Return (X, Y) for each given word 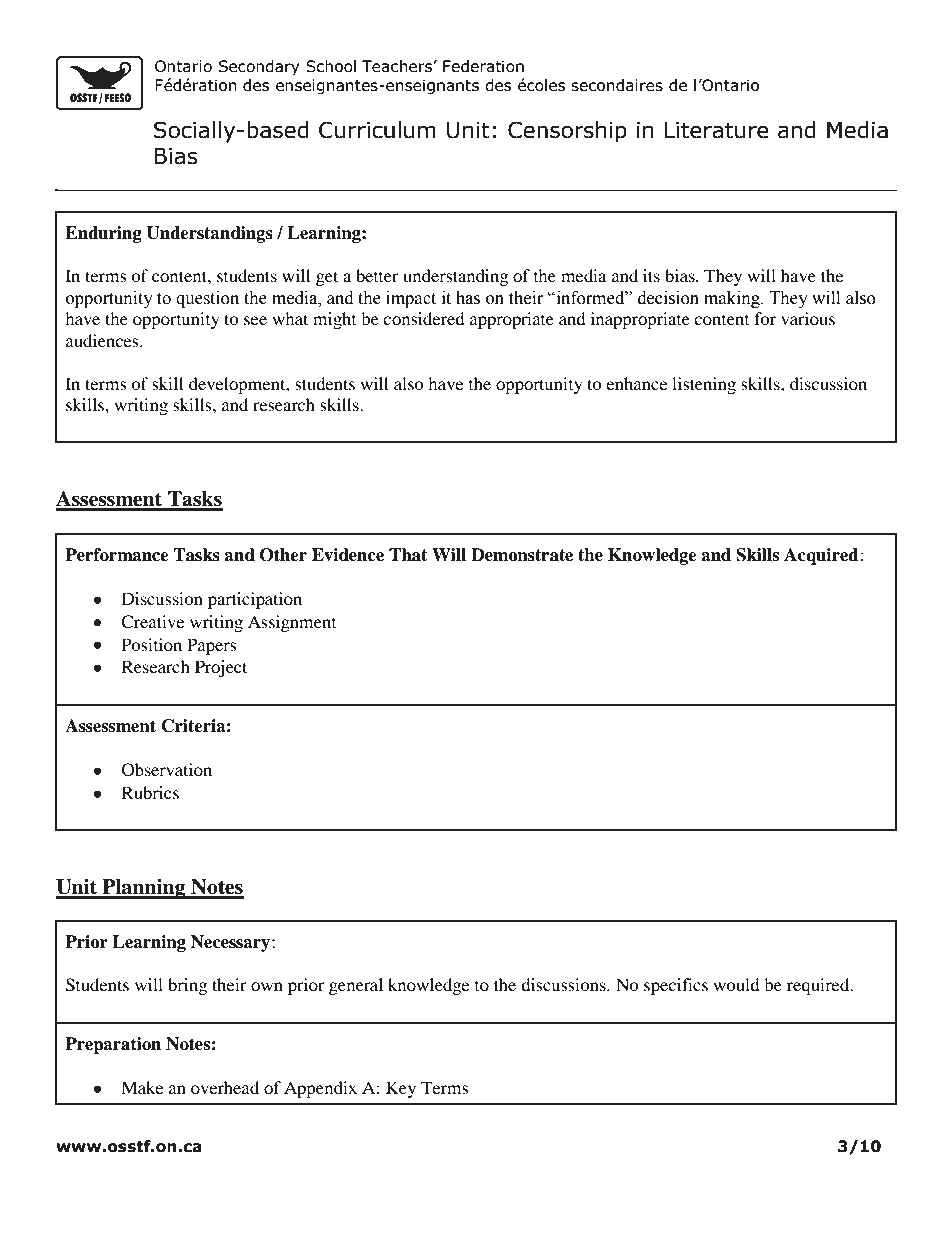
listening (704, 385)
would (736, 984)
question (207, 299)
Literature (716, 130)
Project (221, 668)
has (468, 298)
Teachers (398, 66)
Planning (144, 889)
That (408, 555)
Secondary (259, 67)
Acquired (821, 556)
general (356, 986)
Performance (117, 555)
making (733, 299)
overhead (225, 1087)
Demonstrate (522, 555)
